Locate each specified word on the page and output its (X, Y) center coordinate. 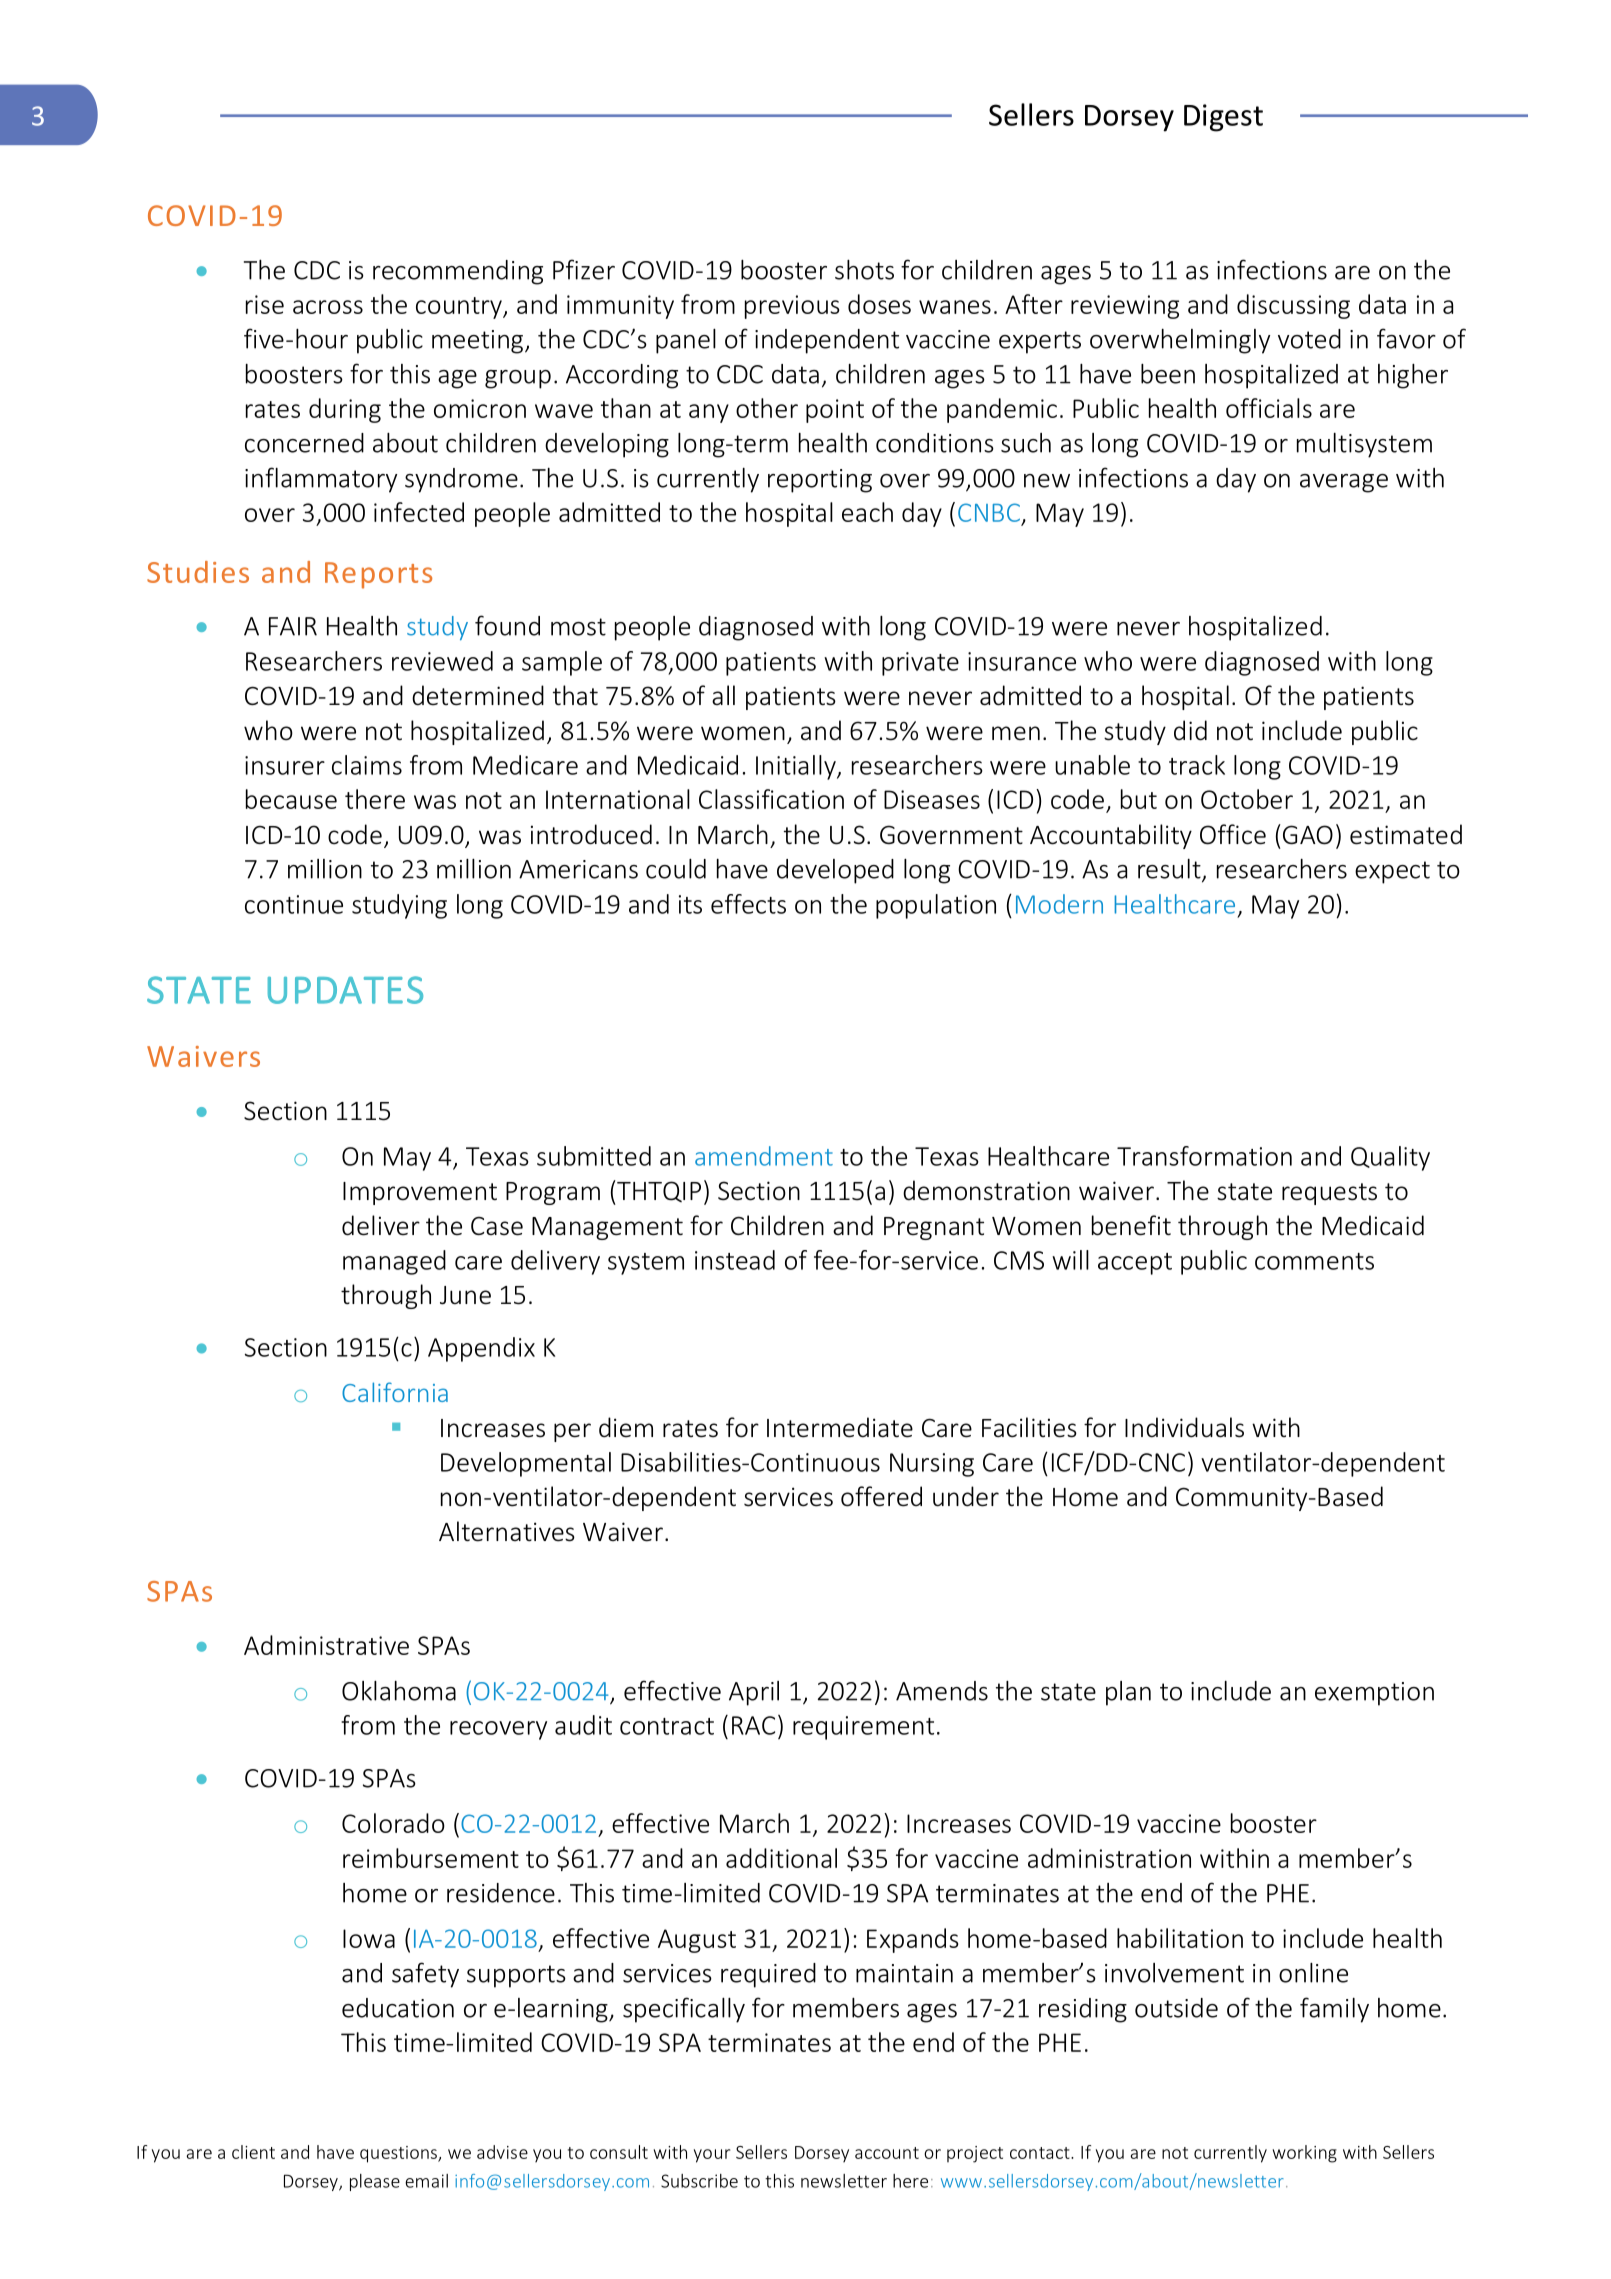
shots (864, 270)
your (712, 2156)
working (1304, 2154)
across (328, 307)
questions (399, 2154)
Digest (1223, 118)
